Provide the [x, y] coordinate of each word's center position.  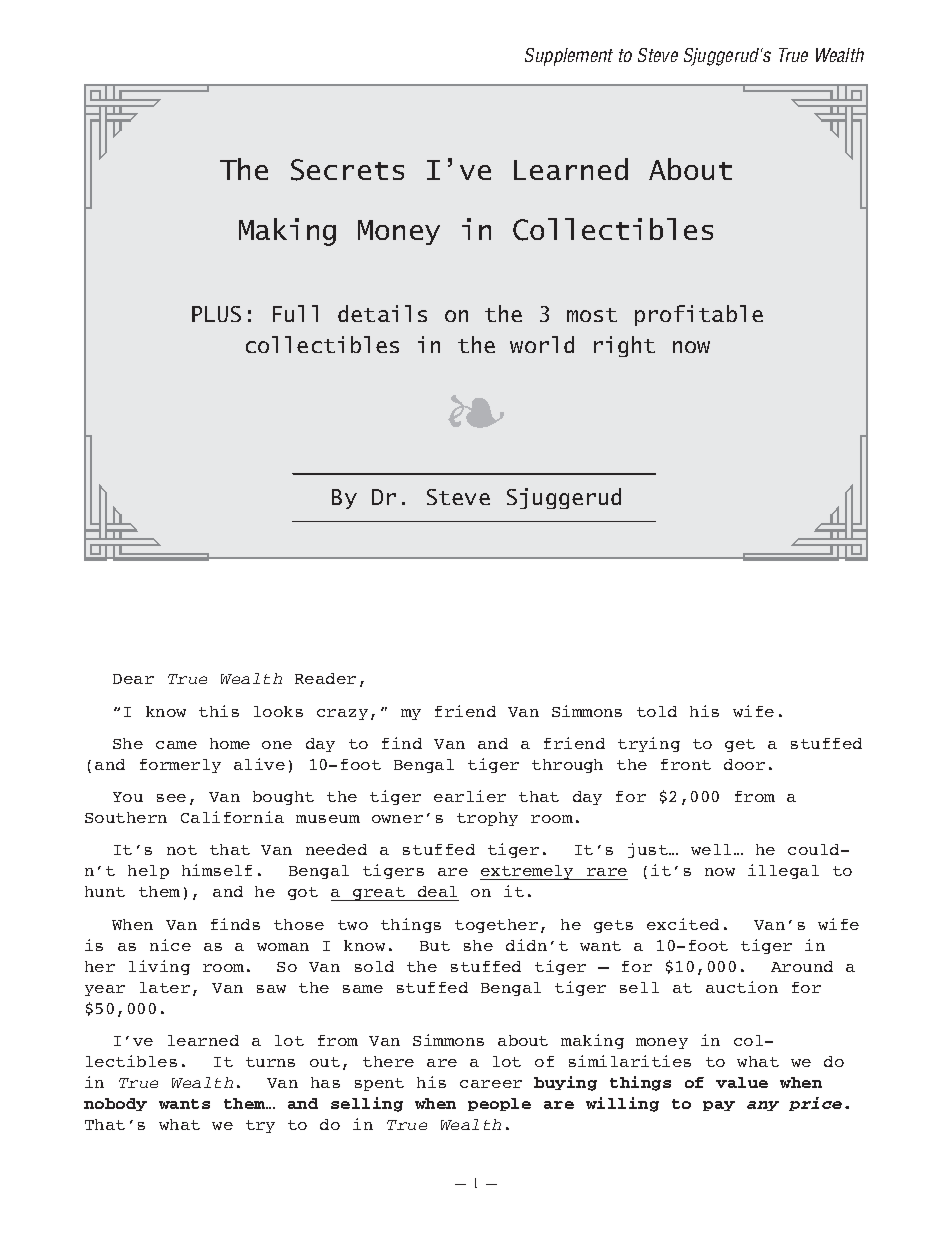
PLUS [216, 314]
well [711, 849]
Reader [325, 678]
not [182, 850]
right [624, 346]
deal [437, 891]
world [542, 344]
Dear [133, 679]
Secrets [347, 170]
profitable [699, 315]
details [382, 313]
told [657, 711]
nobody [115, 1104]
